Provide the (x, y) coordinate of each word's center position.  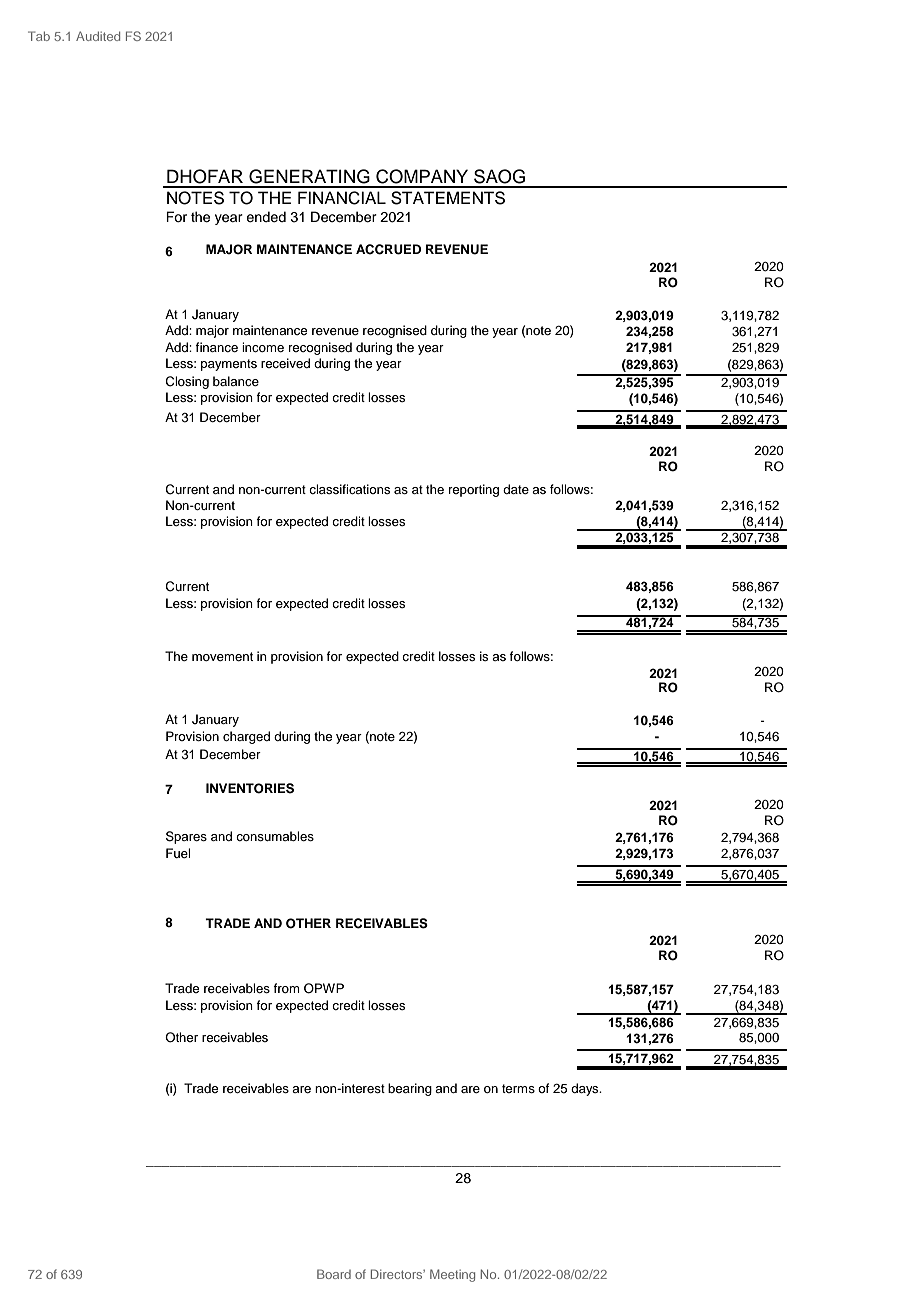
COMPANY (422, 176)
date (516, 489)
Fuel (178, 853)
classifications (349, 489)
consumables (275, 836)
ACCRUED (388, 249)
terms (518, 1088)
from (286, 988)
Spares (186, 837)
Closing (187, 382)
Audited (98, 36)
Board (334, 1274)
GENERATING (309, 176)
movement (222, 656)
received (285, 363)
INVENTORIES (250, 788)
